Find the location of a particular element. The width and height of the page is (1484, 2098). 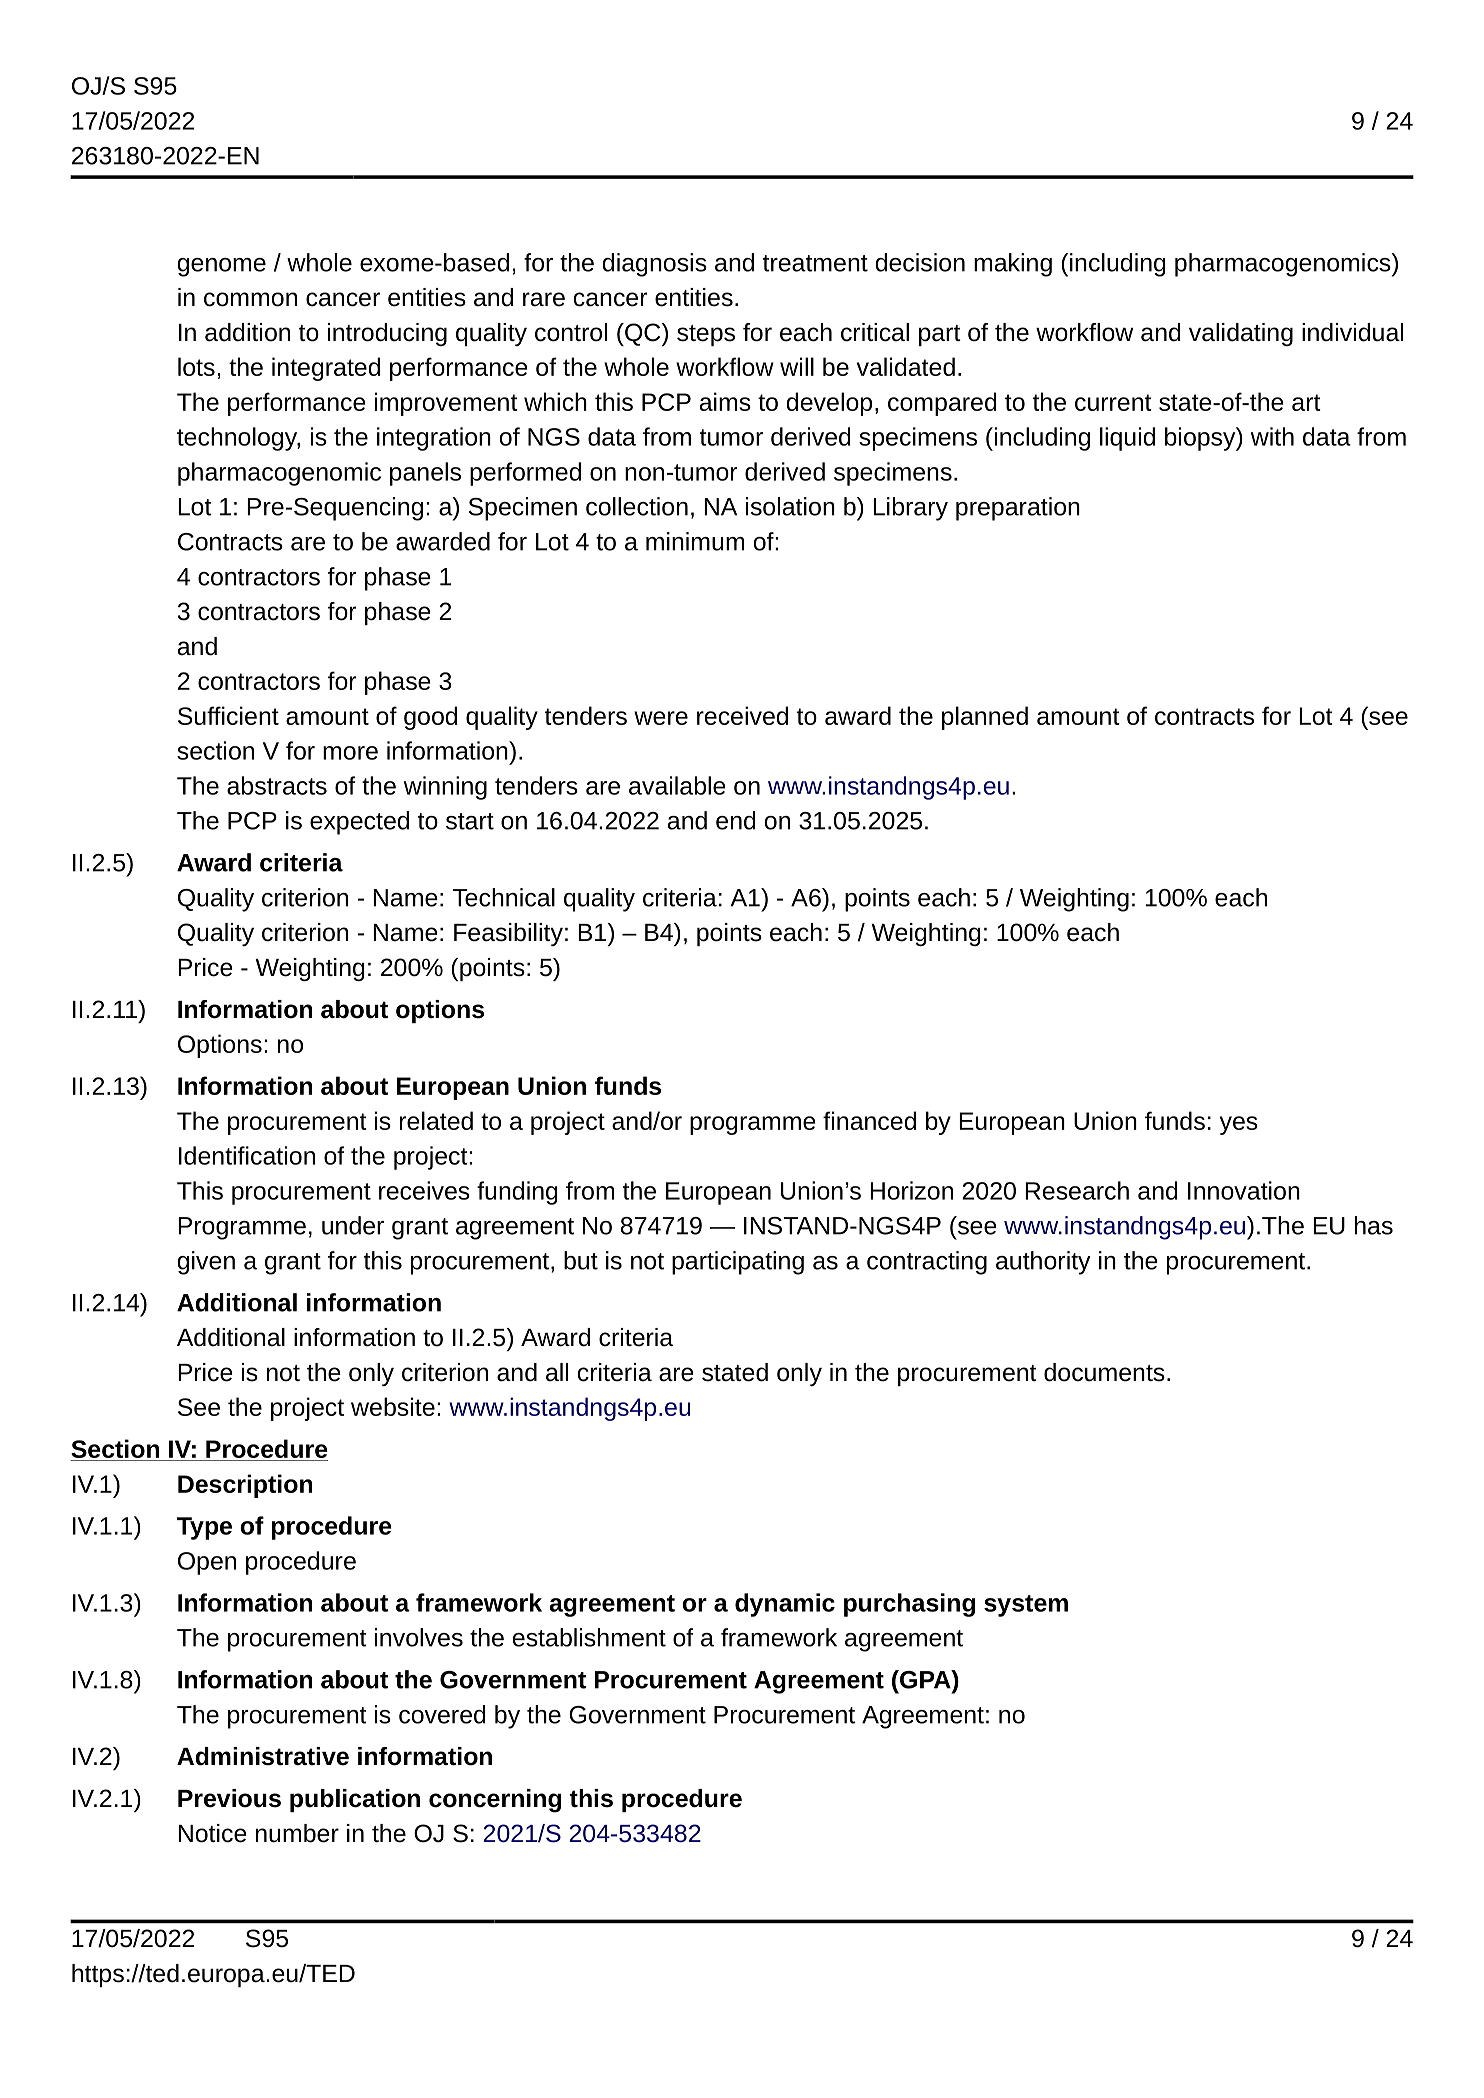

validating is located at coordinates (1241, 334).
